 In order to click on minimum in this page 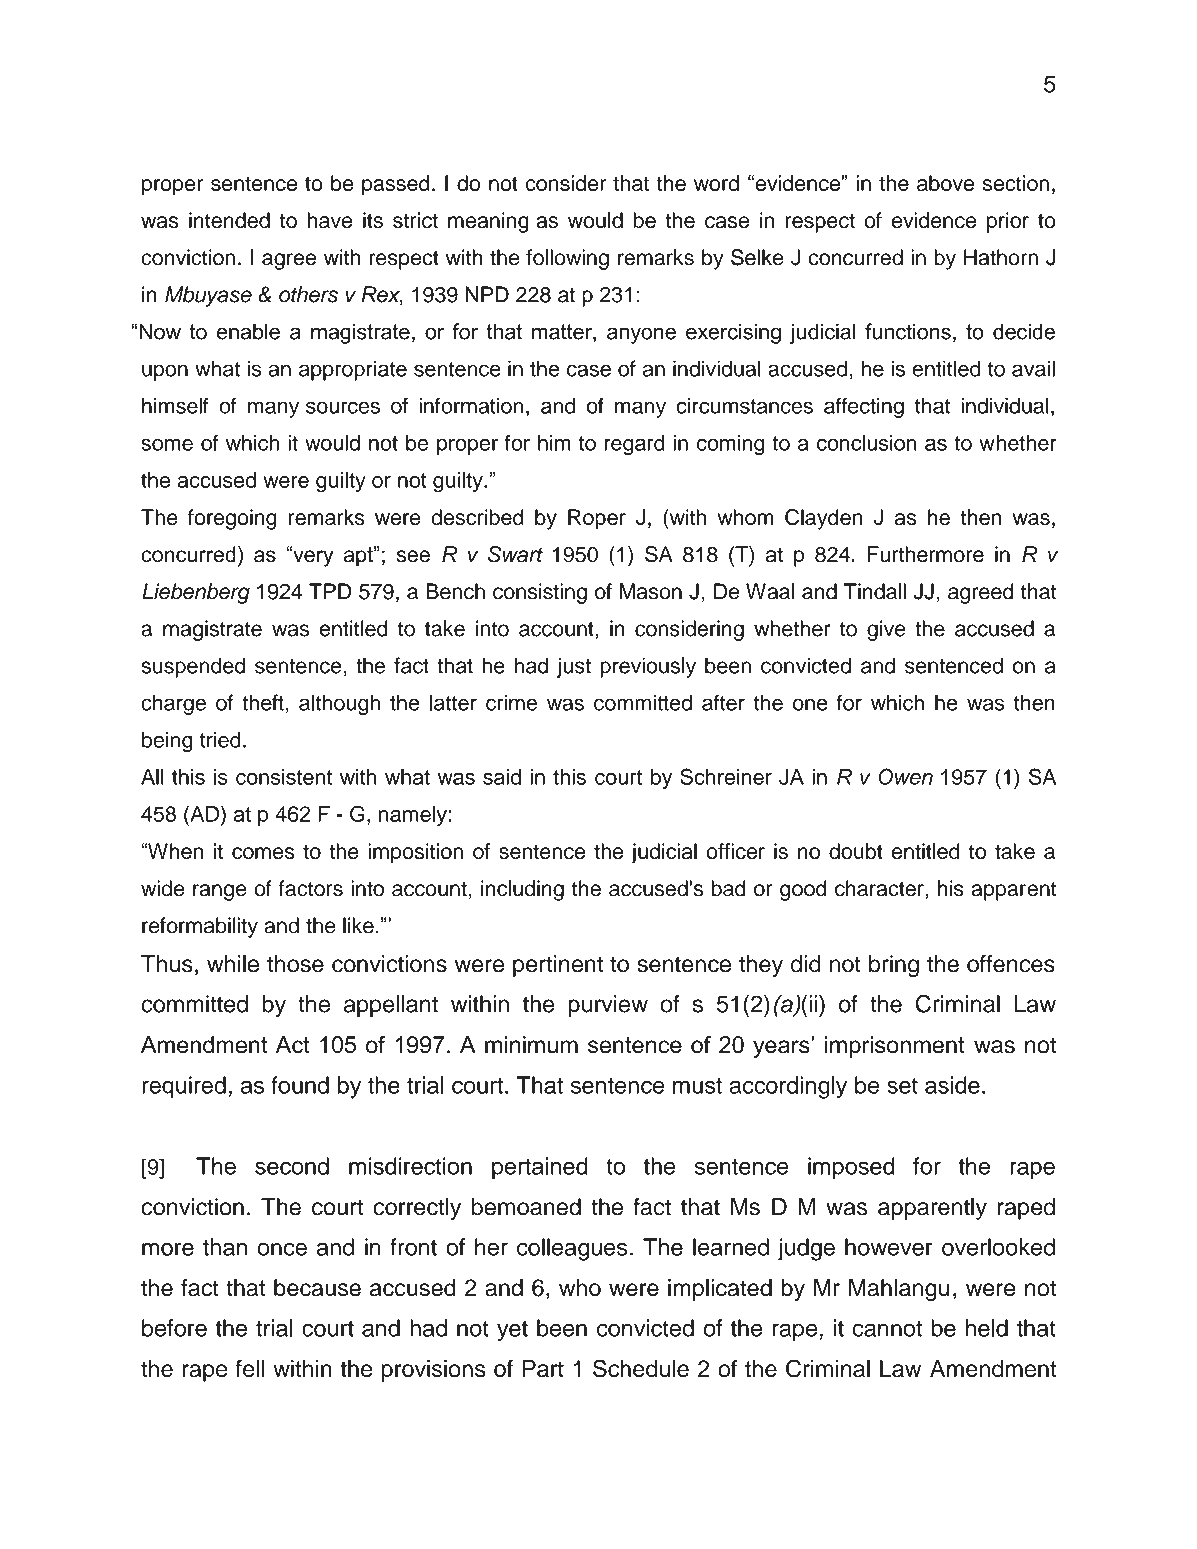, I will do `click(531, 1045)`.
